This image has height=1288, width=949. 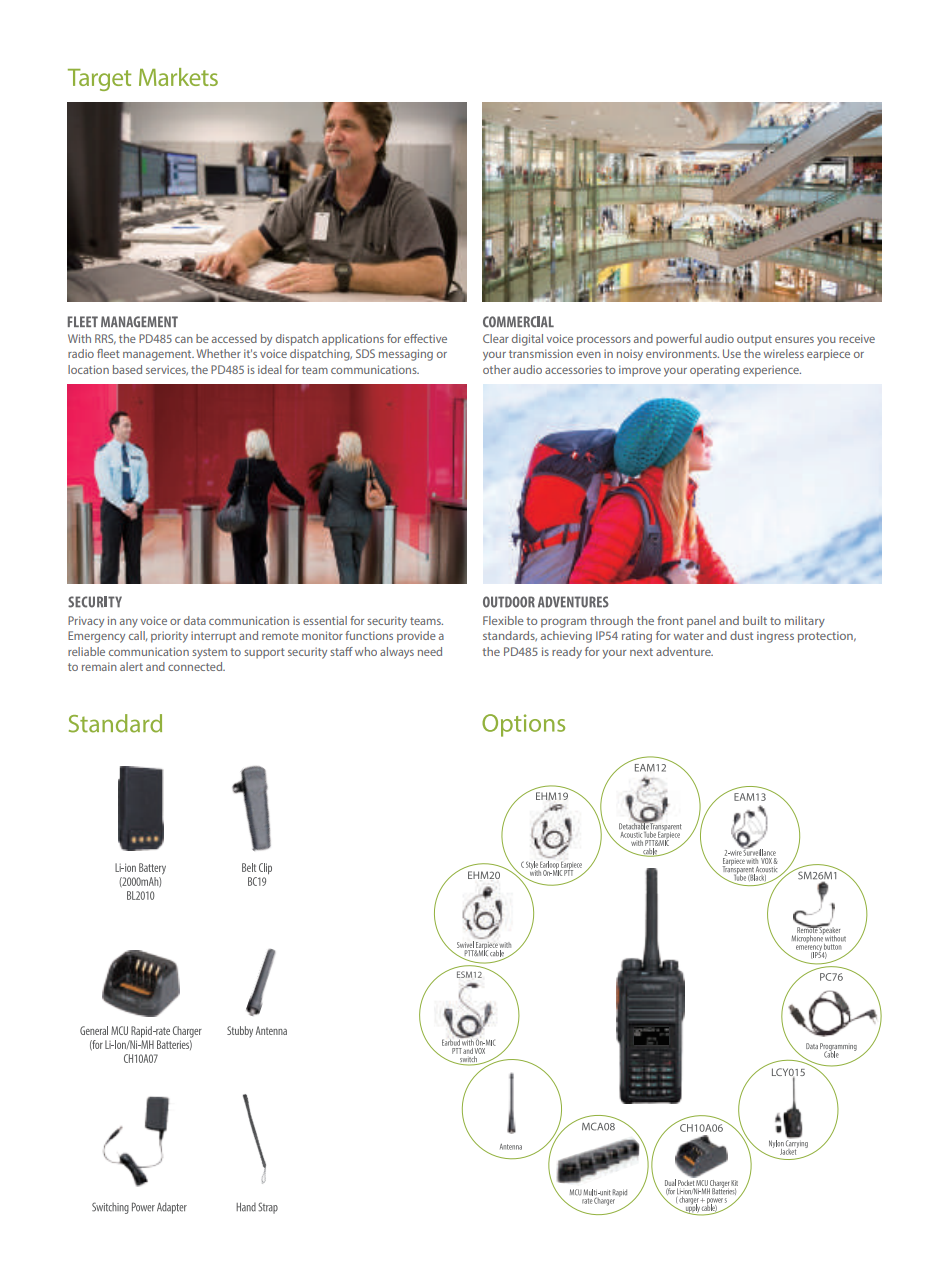 I want to click on other, so click(x=497, y=369).
